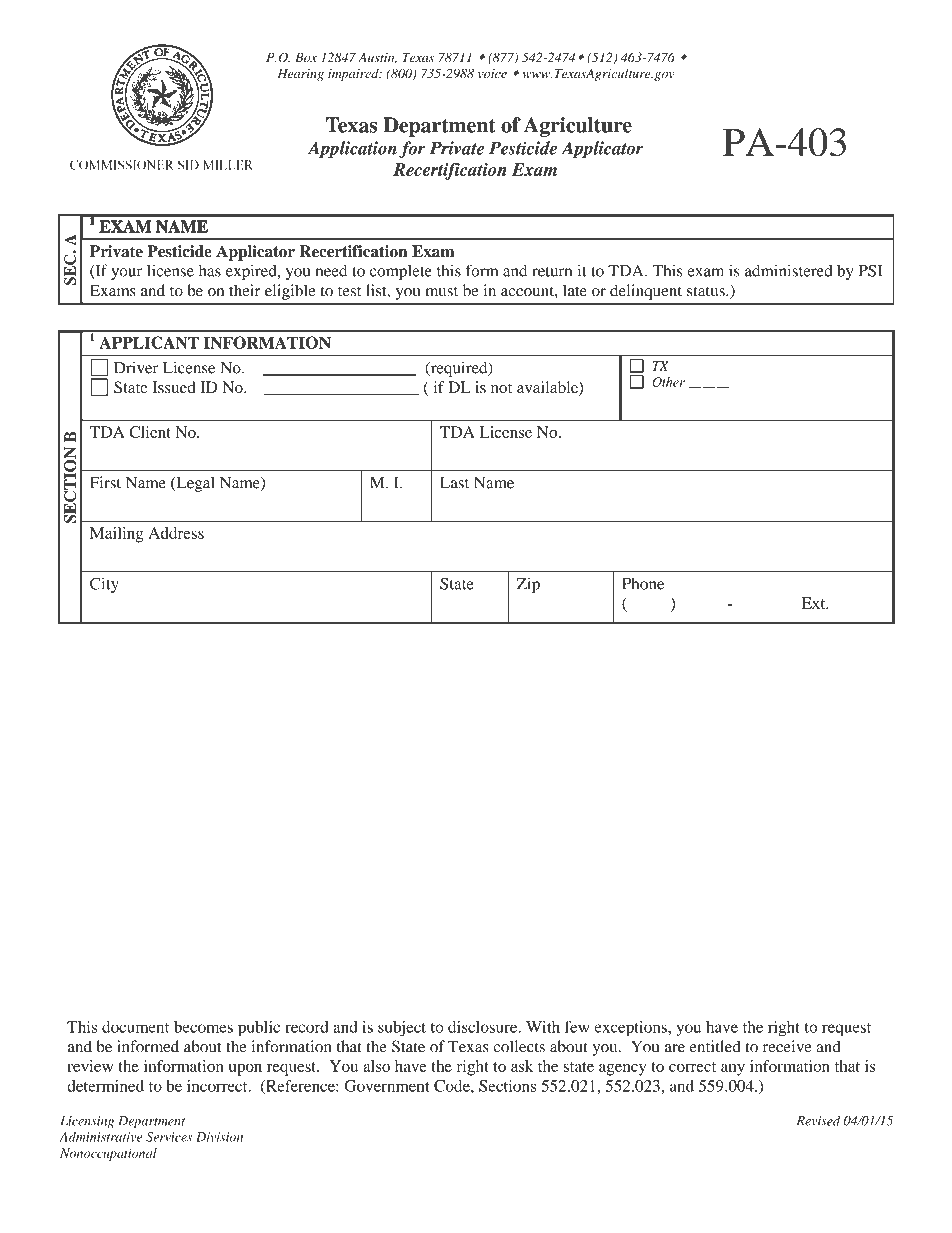 Image resolution: width=952 pixels, height=1233 pixels. I want to click on Services, so click(169, 1137).
